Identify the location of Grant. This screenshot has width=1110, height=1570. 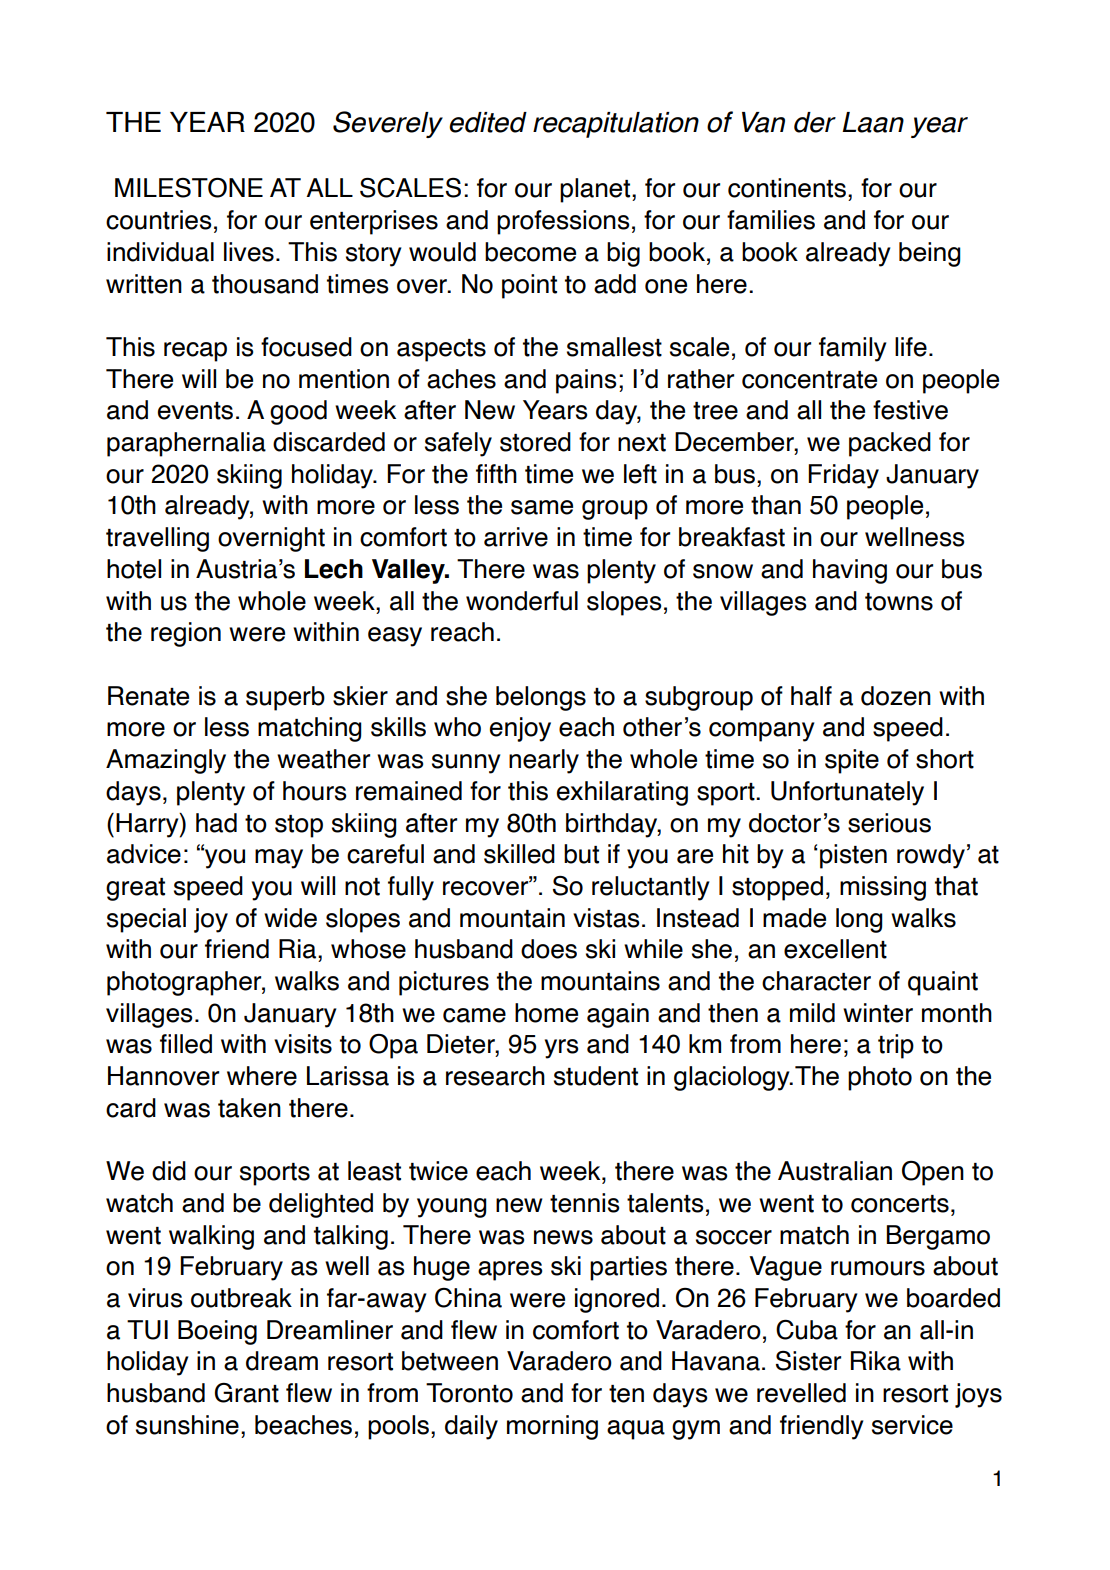
(247, 1393).
